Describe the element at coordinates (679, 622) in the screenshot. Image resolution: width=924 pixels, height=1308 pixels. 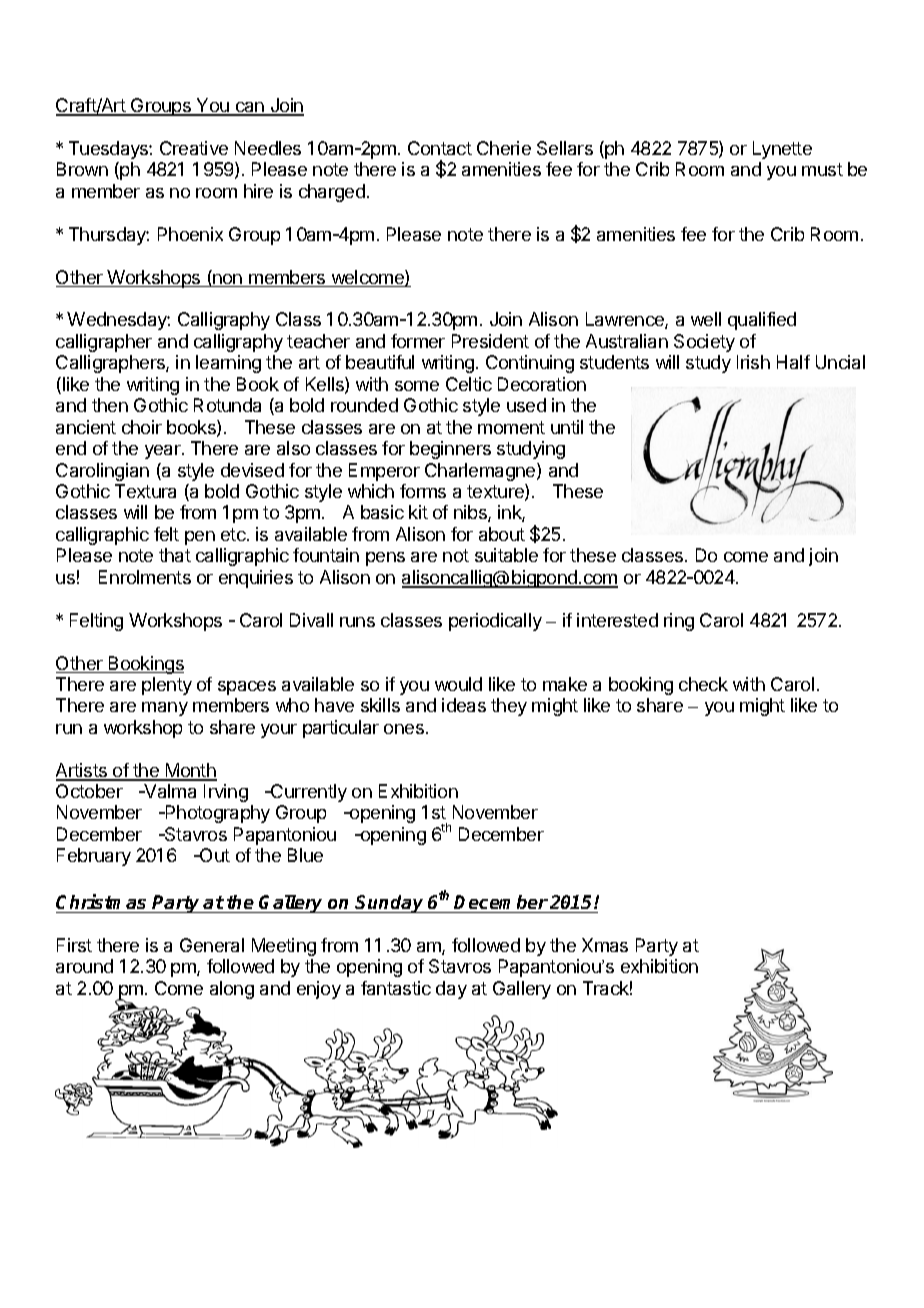
I see `ring` at that location.
